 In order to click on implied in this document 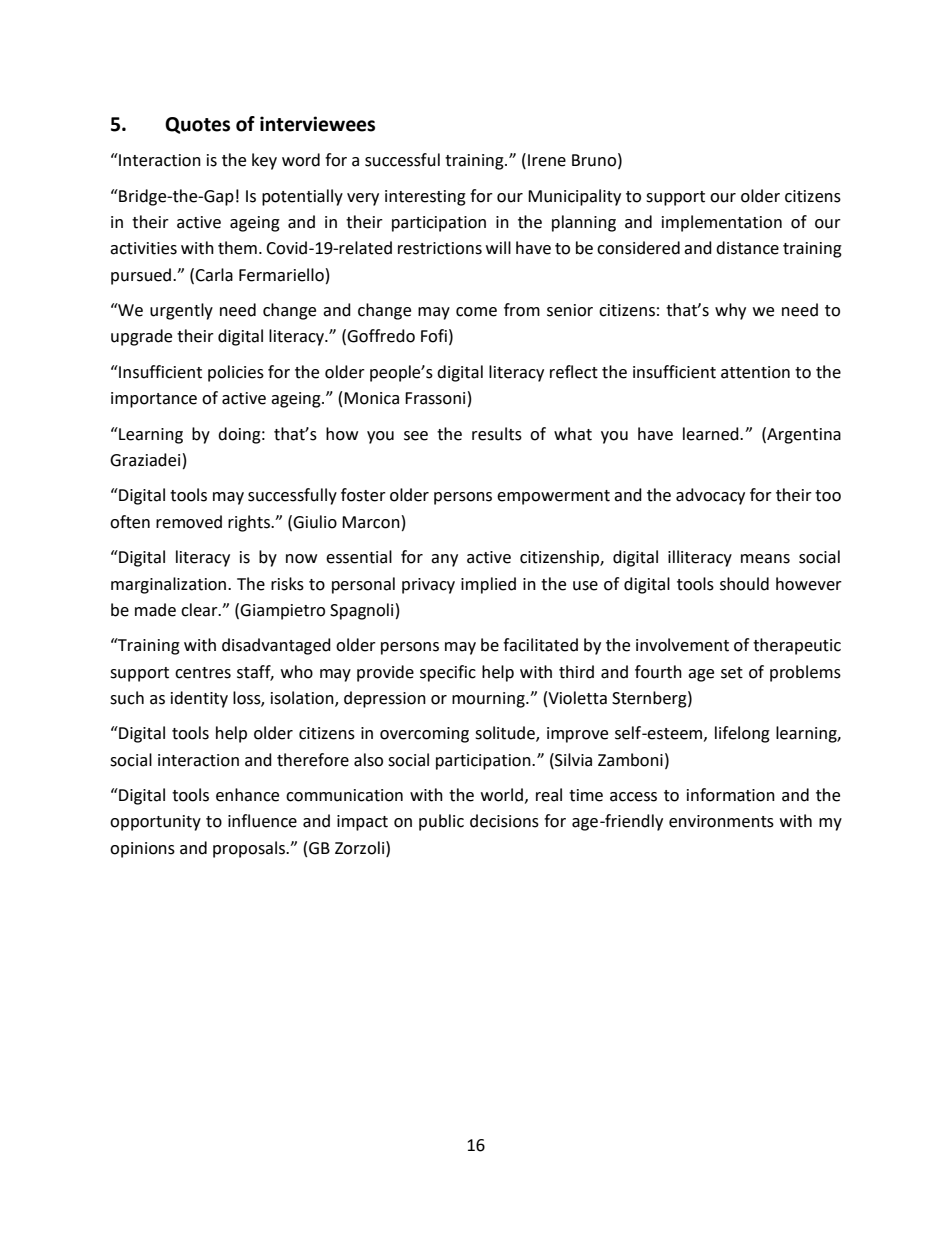, I will do `click(488, 585)`.
